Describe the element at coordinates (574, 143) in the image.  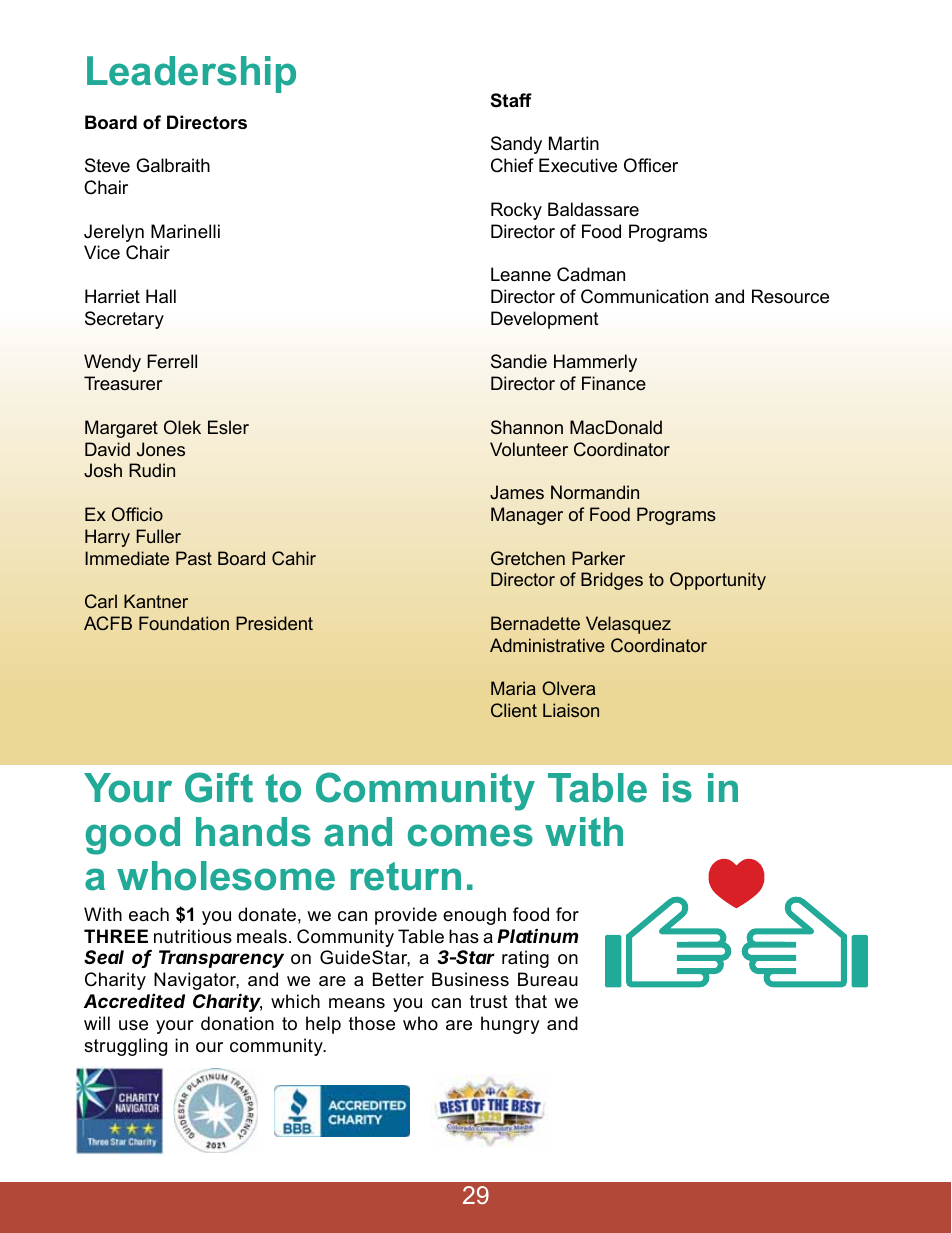
I see `Martin` at that location.
